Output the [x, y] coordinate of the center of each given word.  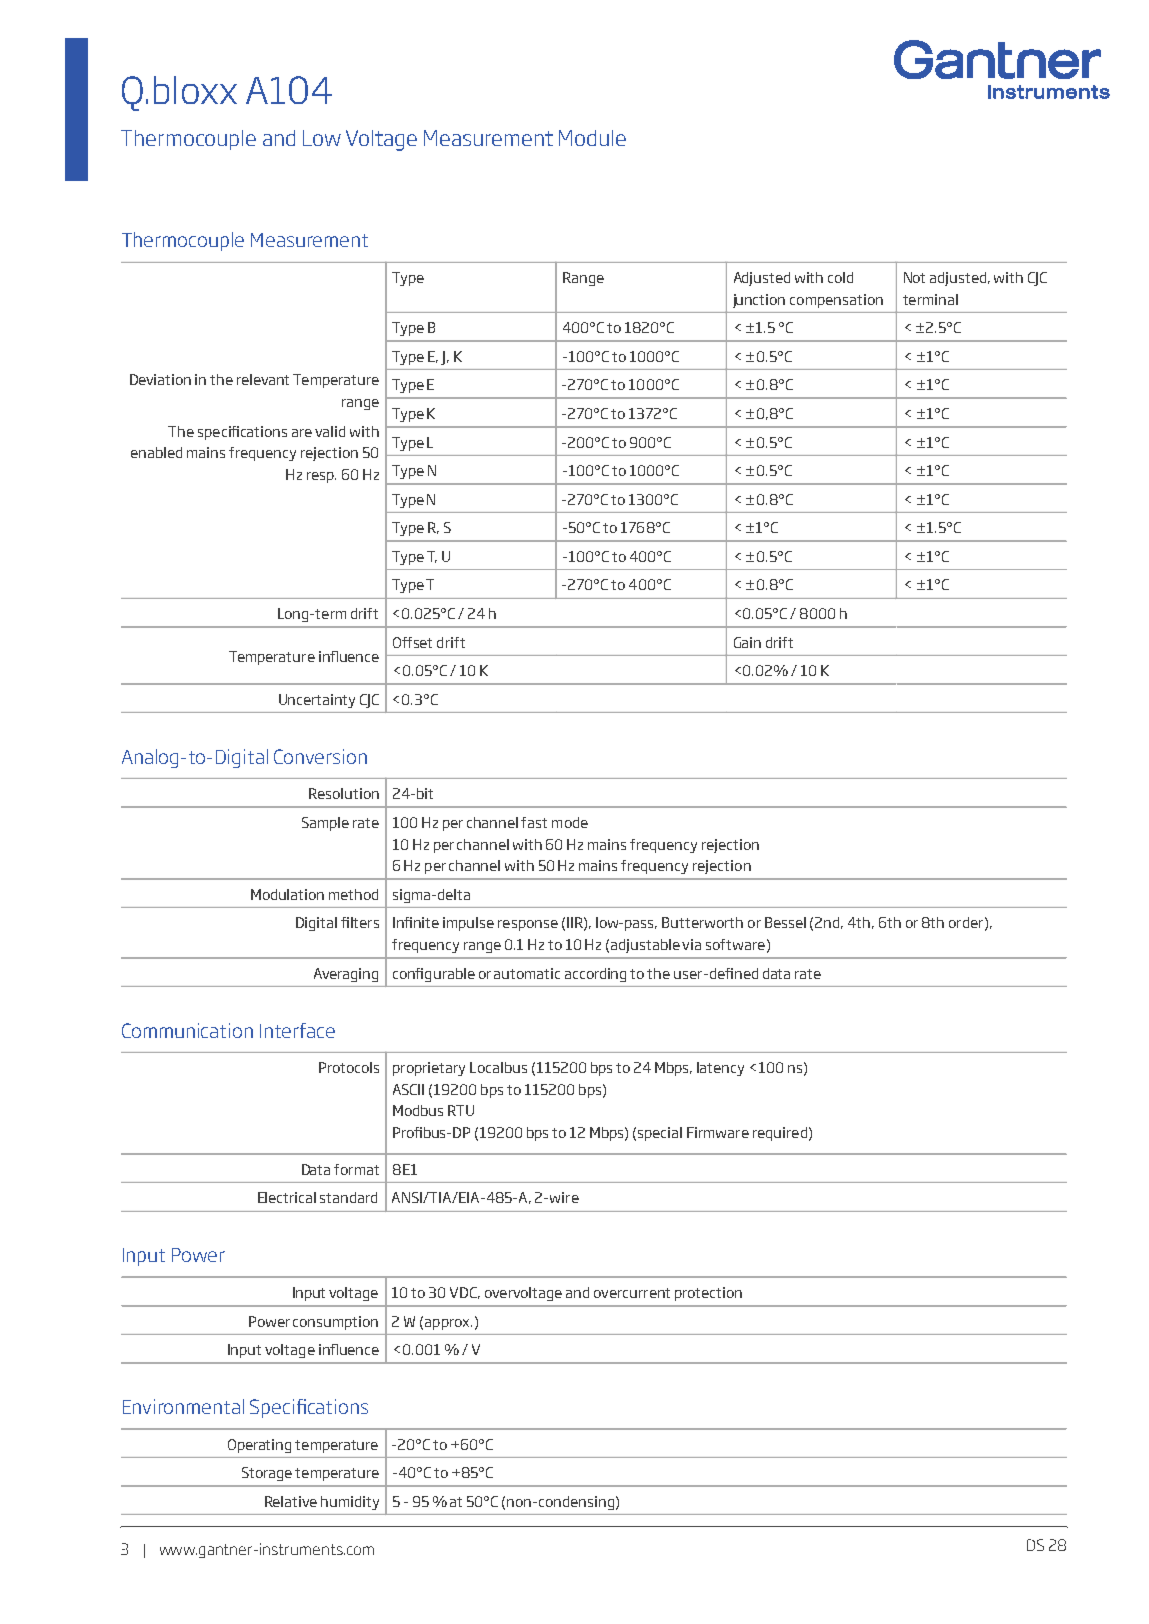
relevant [263, 379]
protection [708, 1294]
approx [448, 1324]
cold [840, 277]
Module [592, 138]
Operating [259, 1446]
